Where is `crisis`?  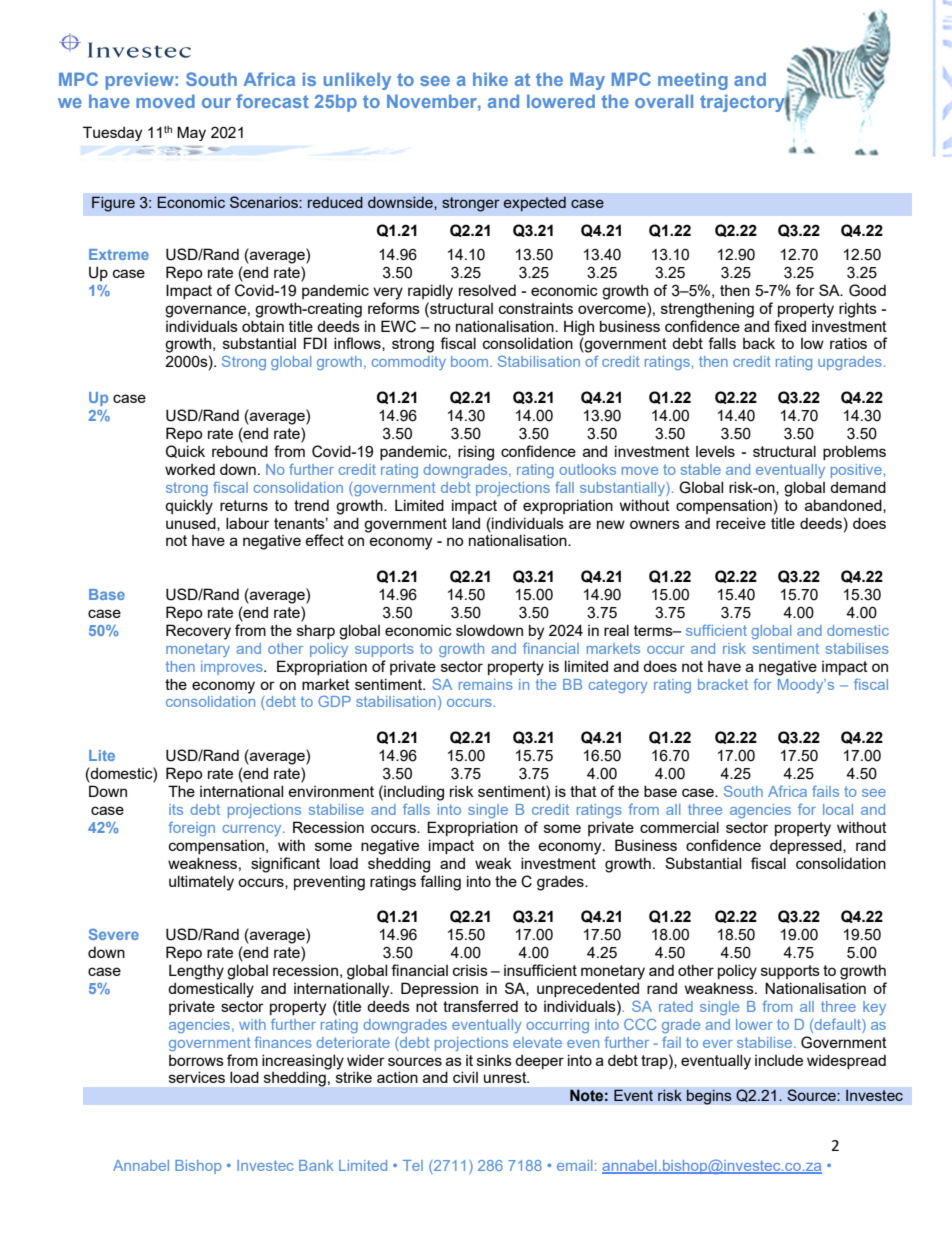 crisis is located at coordinates (470, 970).
